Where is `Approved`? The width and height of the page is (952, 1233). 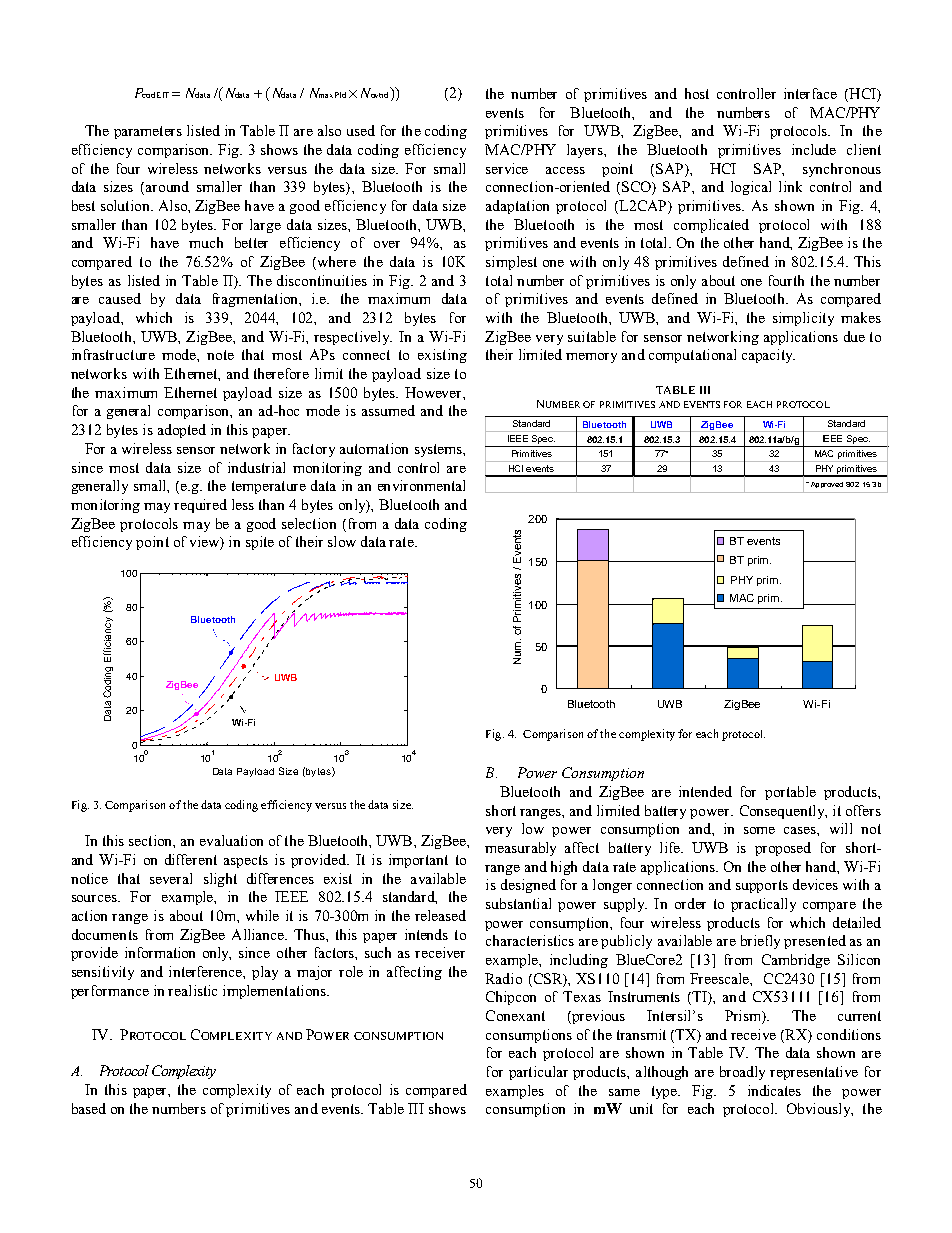 Approved is located at coordinates (825, 485).
